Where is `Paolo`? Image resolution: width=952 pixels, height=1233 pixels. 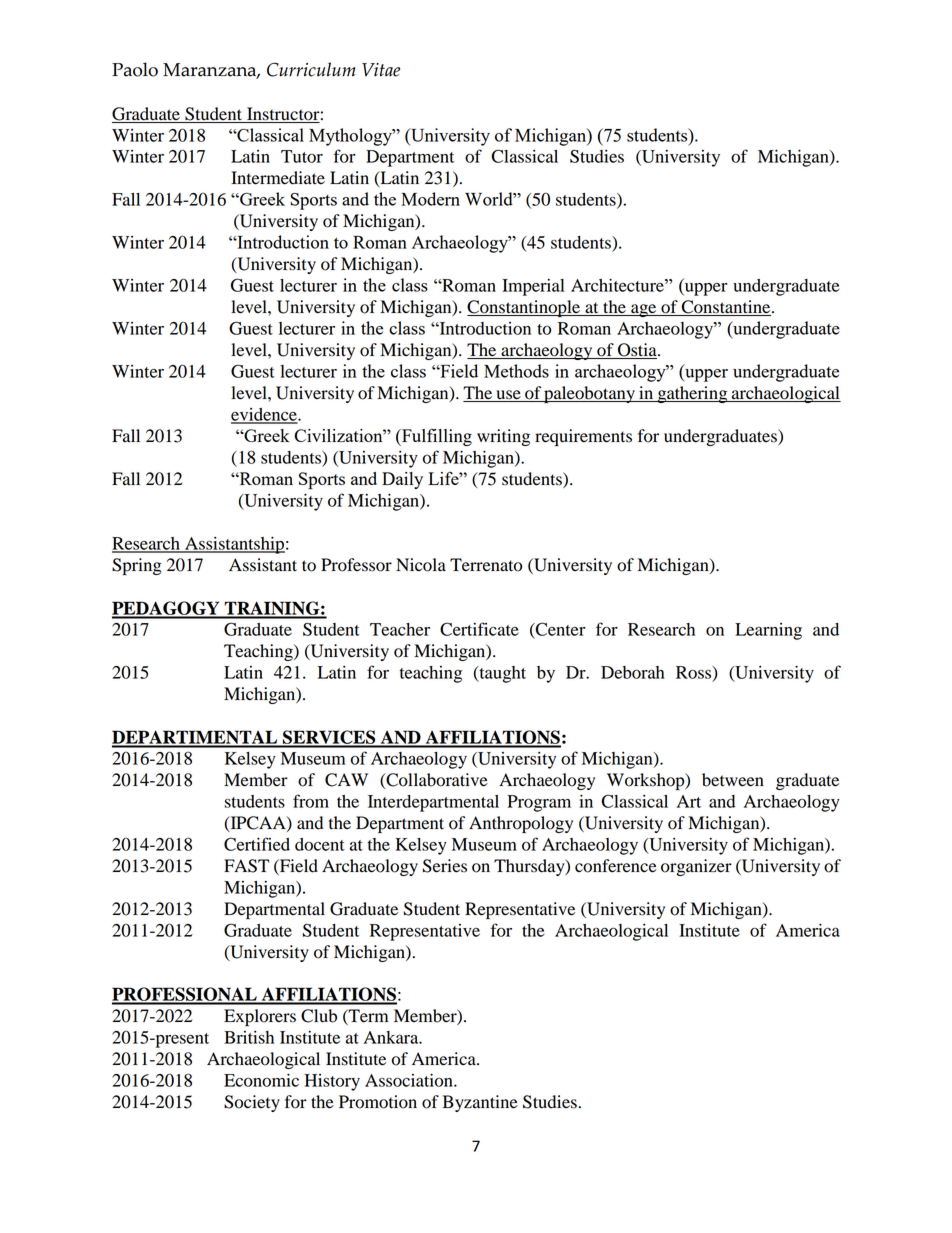 Paolo is located at coordinates (135, 69).
